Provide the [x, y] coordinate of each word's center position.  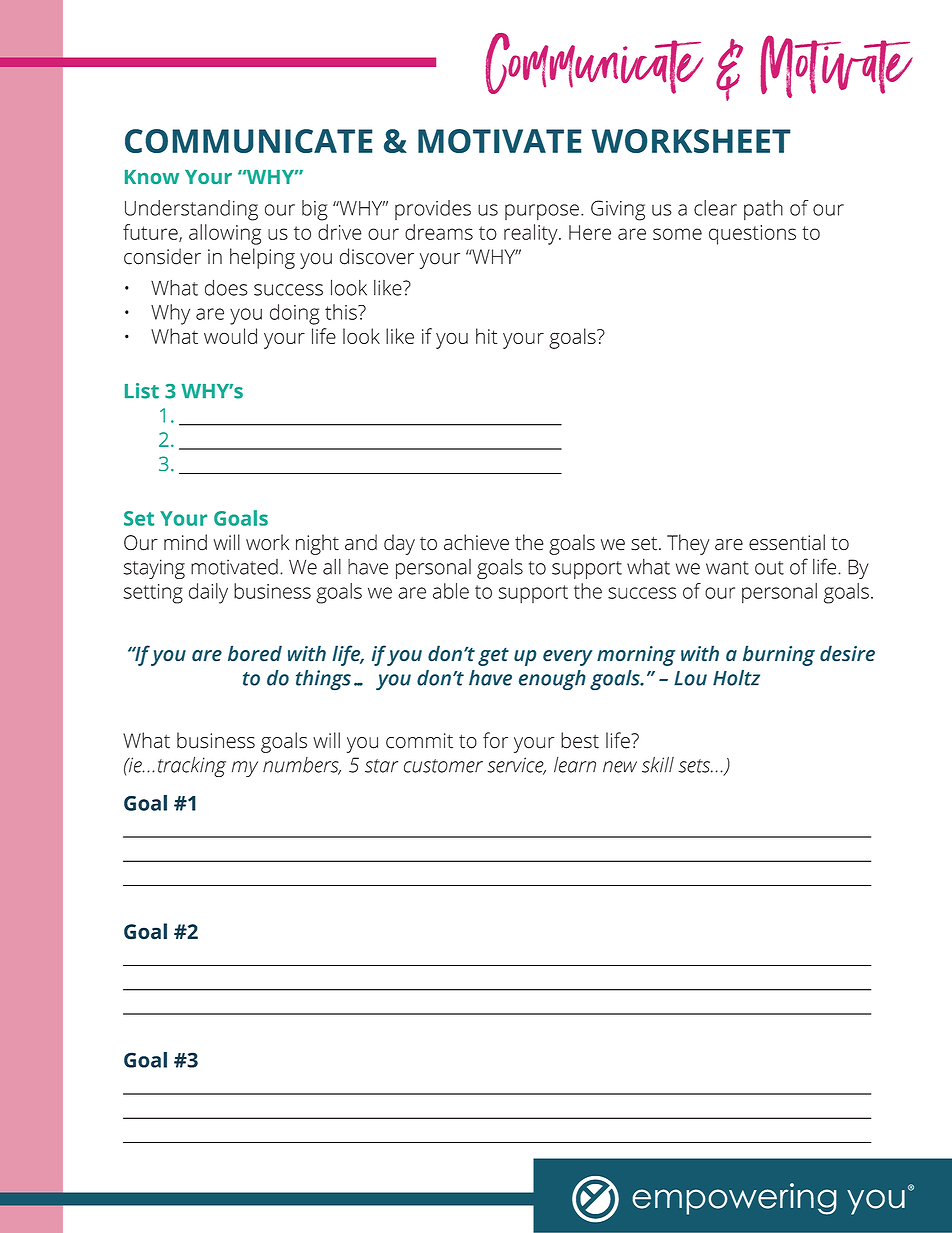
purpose [542, 212]
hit [486, 336]
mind [185, 542]
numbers [302, 766]
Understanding [191, 210]
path [763, 210]
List [142, 391]
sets [696, 766]
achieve [476, 542]
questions [752, 235]
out [769, 568]
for [495, 740]
